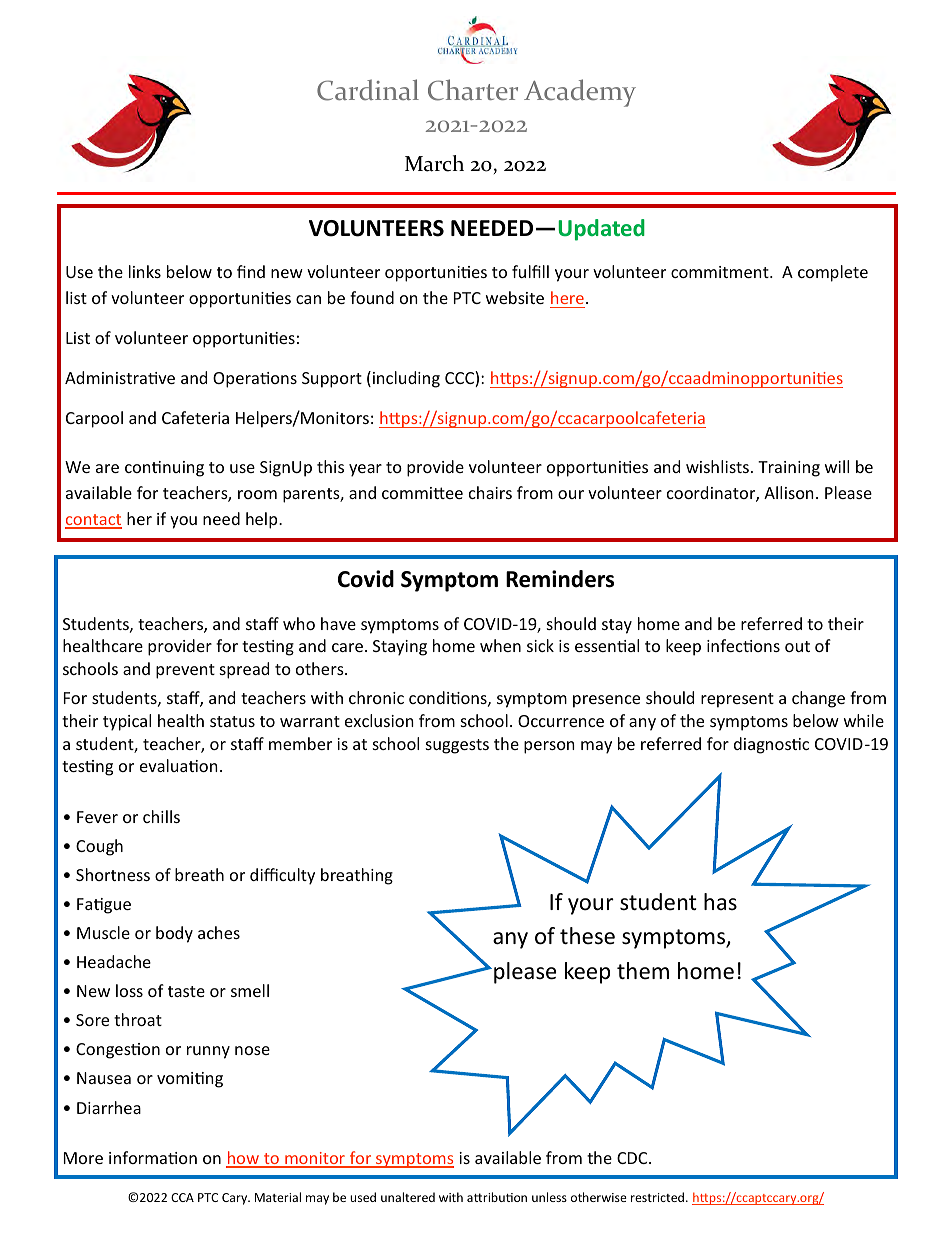 The height and width of the page is (1233, 952). I want to click on attribution, so click(497, 1197).
